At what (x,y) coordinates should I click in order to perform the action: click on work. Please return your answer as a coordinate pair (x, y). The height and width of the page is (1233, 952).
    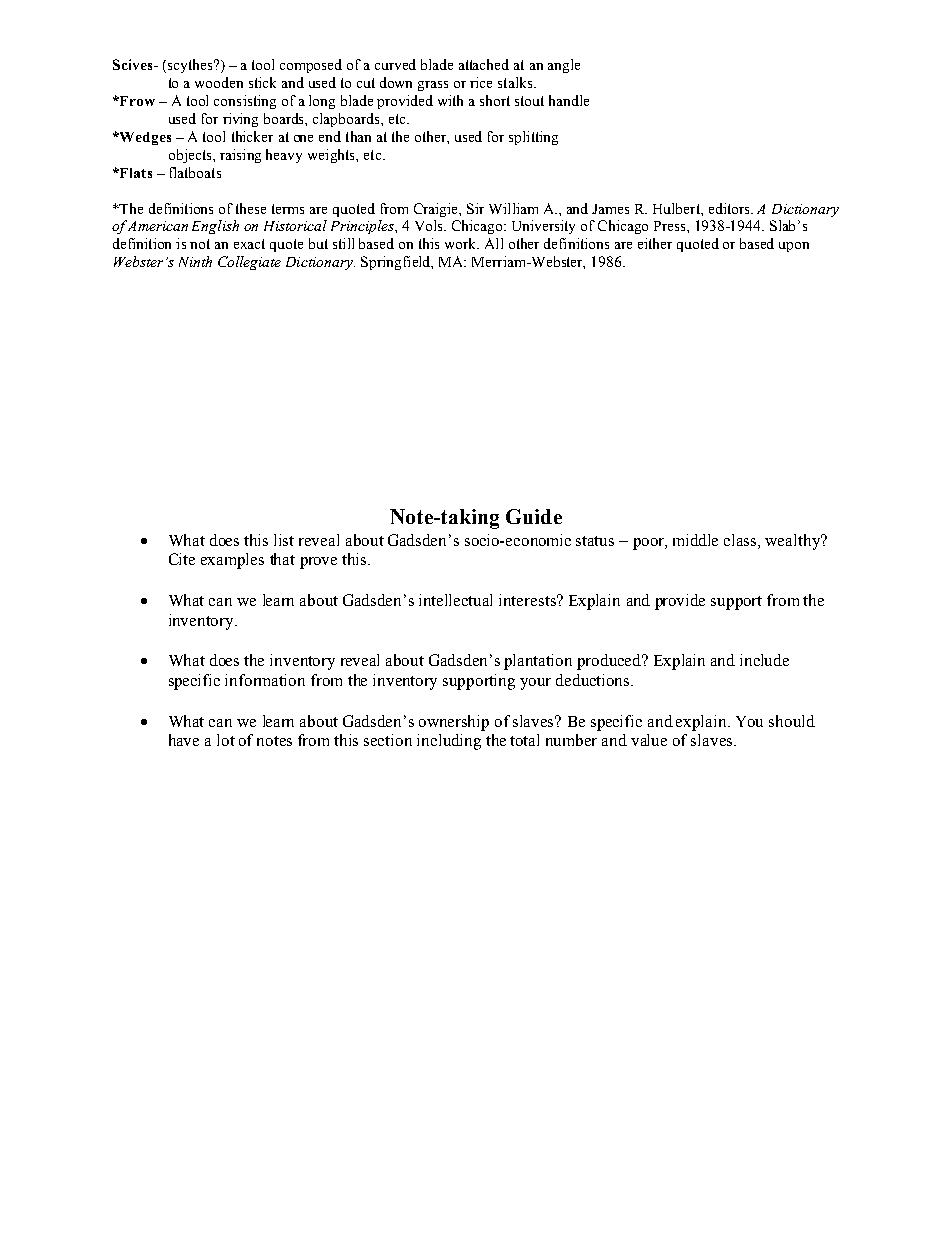
    Looking at the image, I should click on (462, 243).
